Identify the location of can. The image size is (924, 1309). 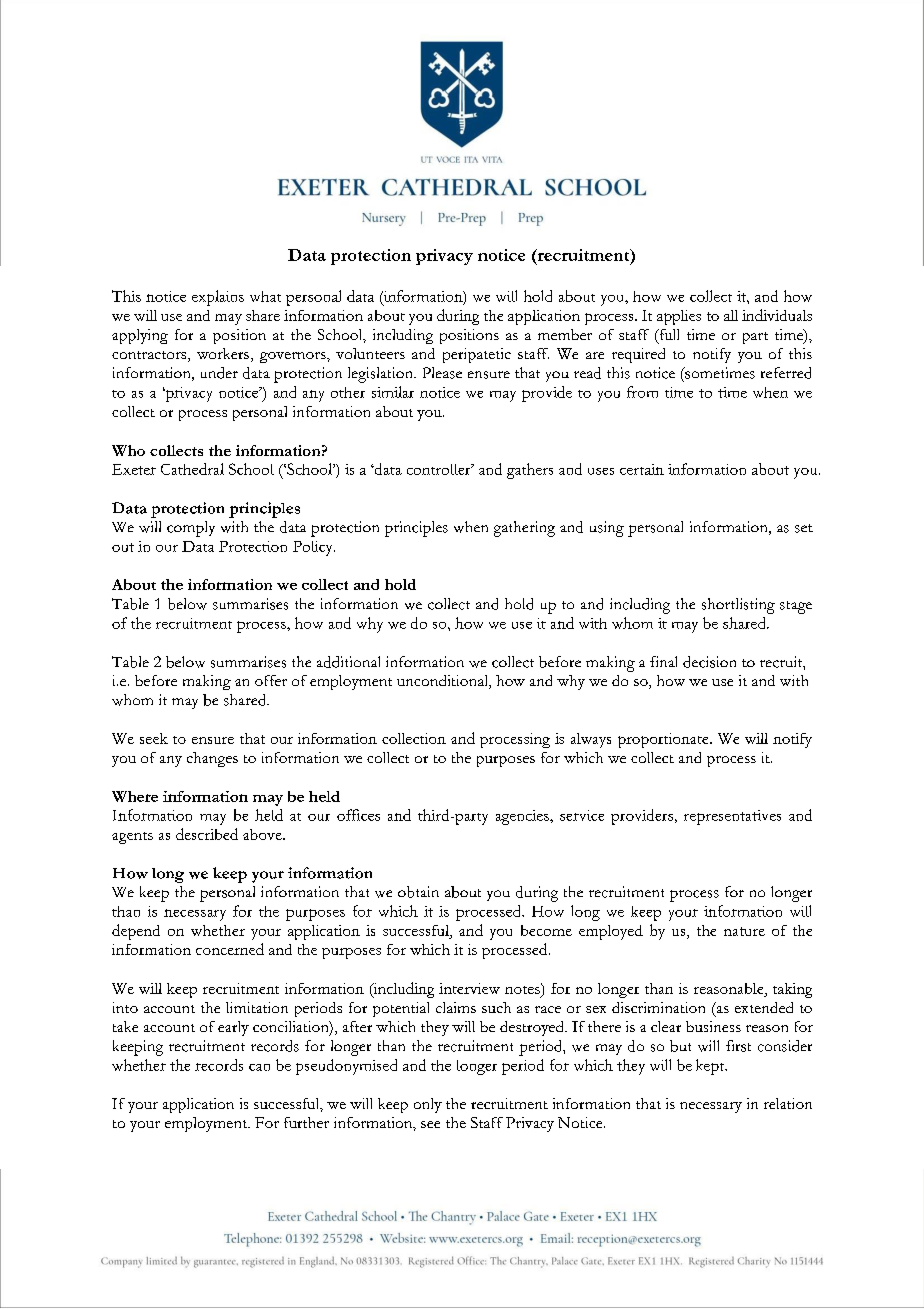
(259, 1067).
